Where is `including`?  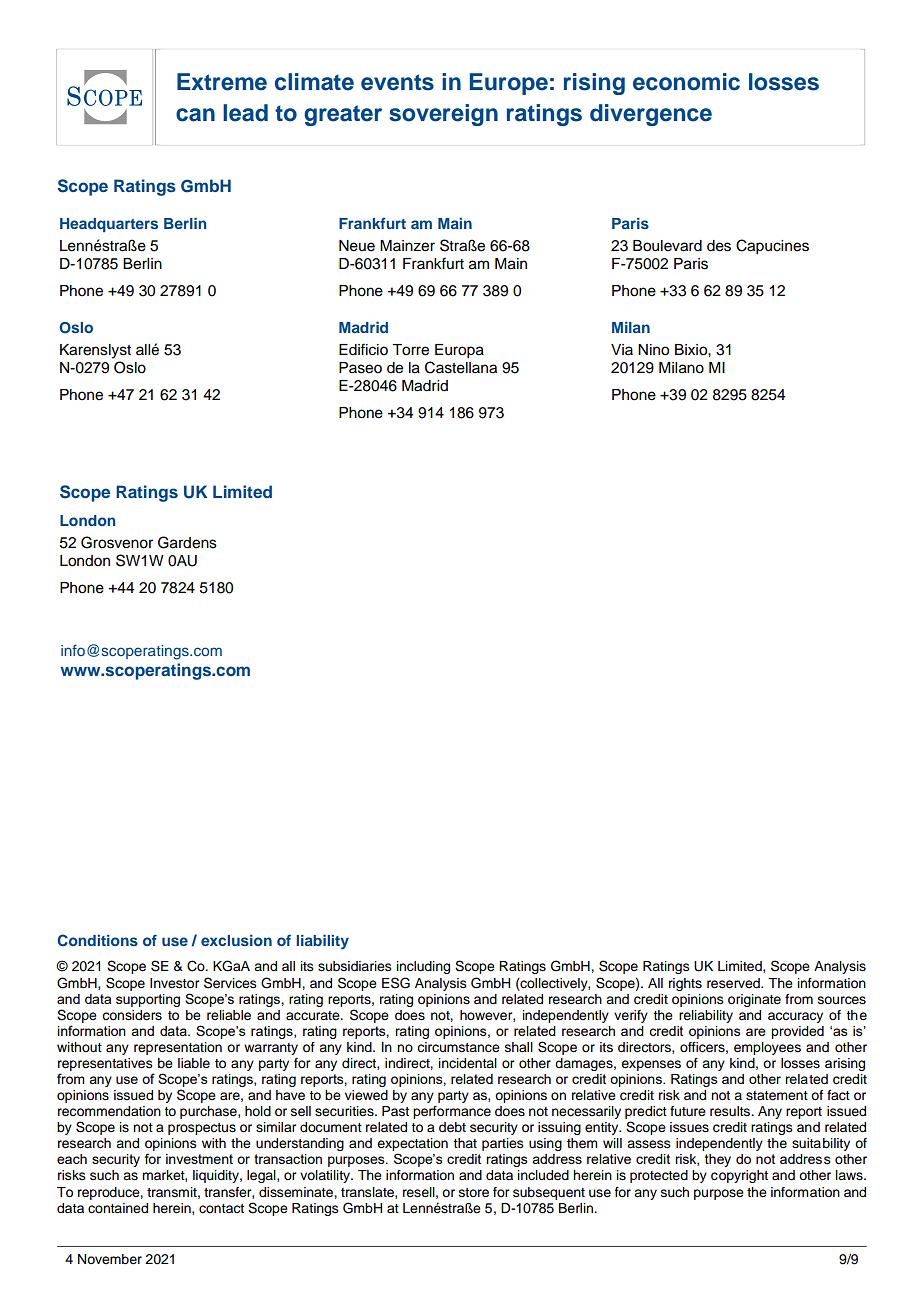
including is located at coordinates (423, 967).
